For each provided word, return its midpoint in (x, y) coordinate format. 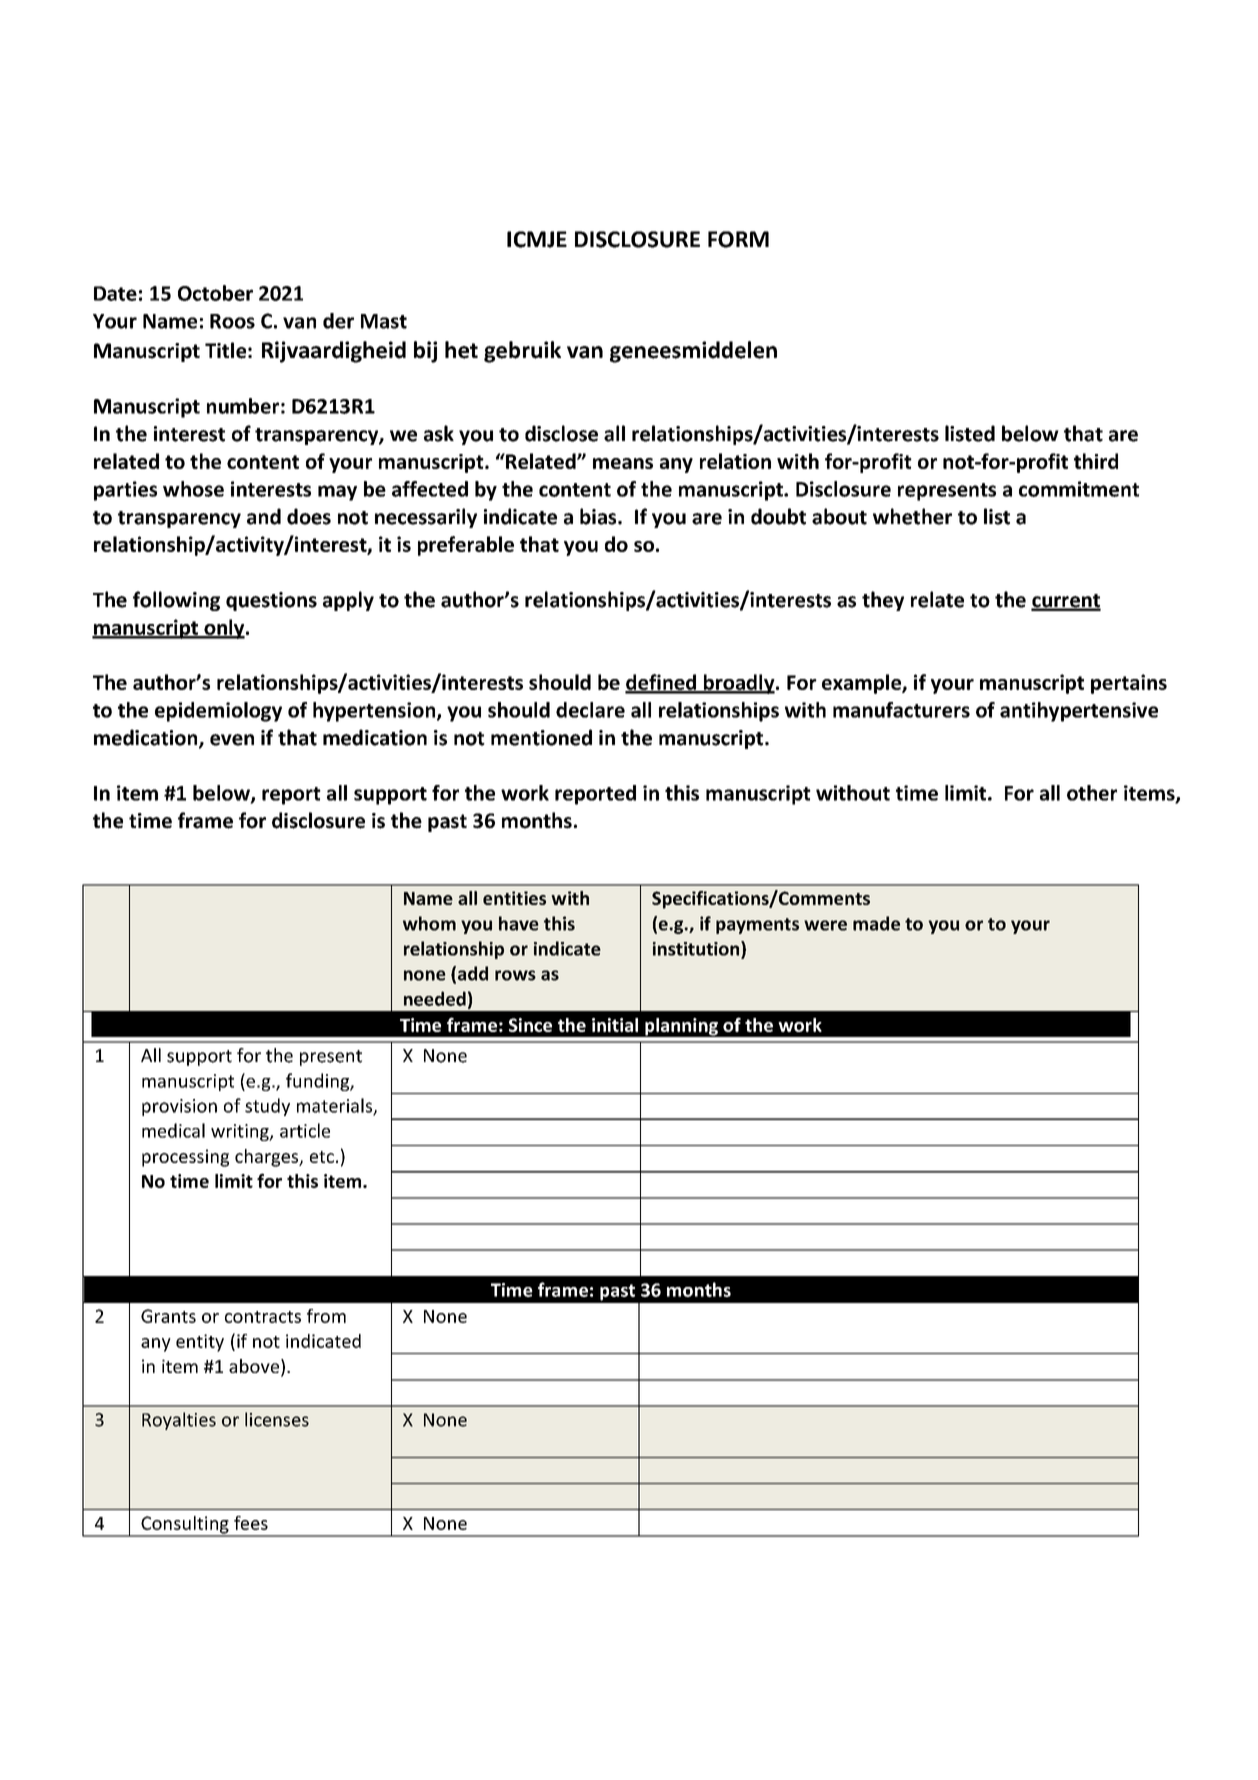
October (215, 293)
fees (251, 1523)
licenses (277, 1419)
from (326, 1316)
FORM (738, 239)
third (1096, 461)
